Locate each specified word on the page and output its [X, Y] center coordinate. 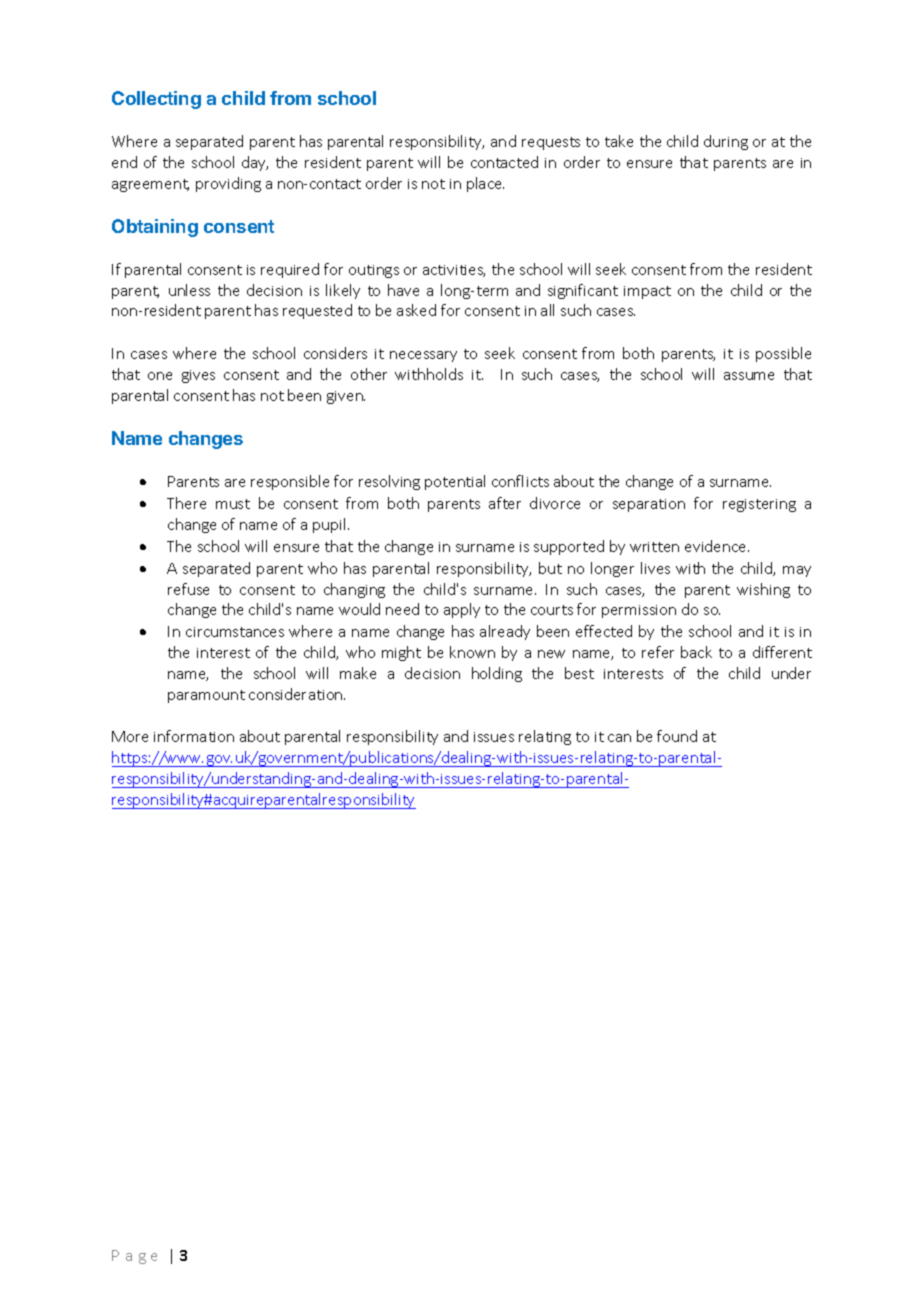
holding [497, 674]
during [726, 142]
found [677, 736]
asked [416, 310]
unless [189, 290]
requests [551, 143]
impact [647, 292]
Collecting [156, 100]
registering [759, 505]
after [505, 503]
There [186, 503]
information [194, 736]
